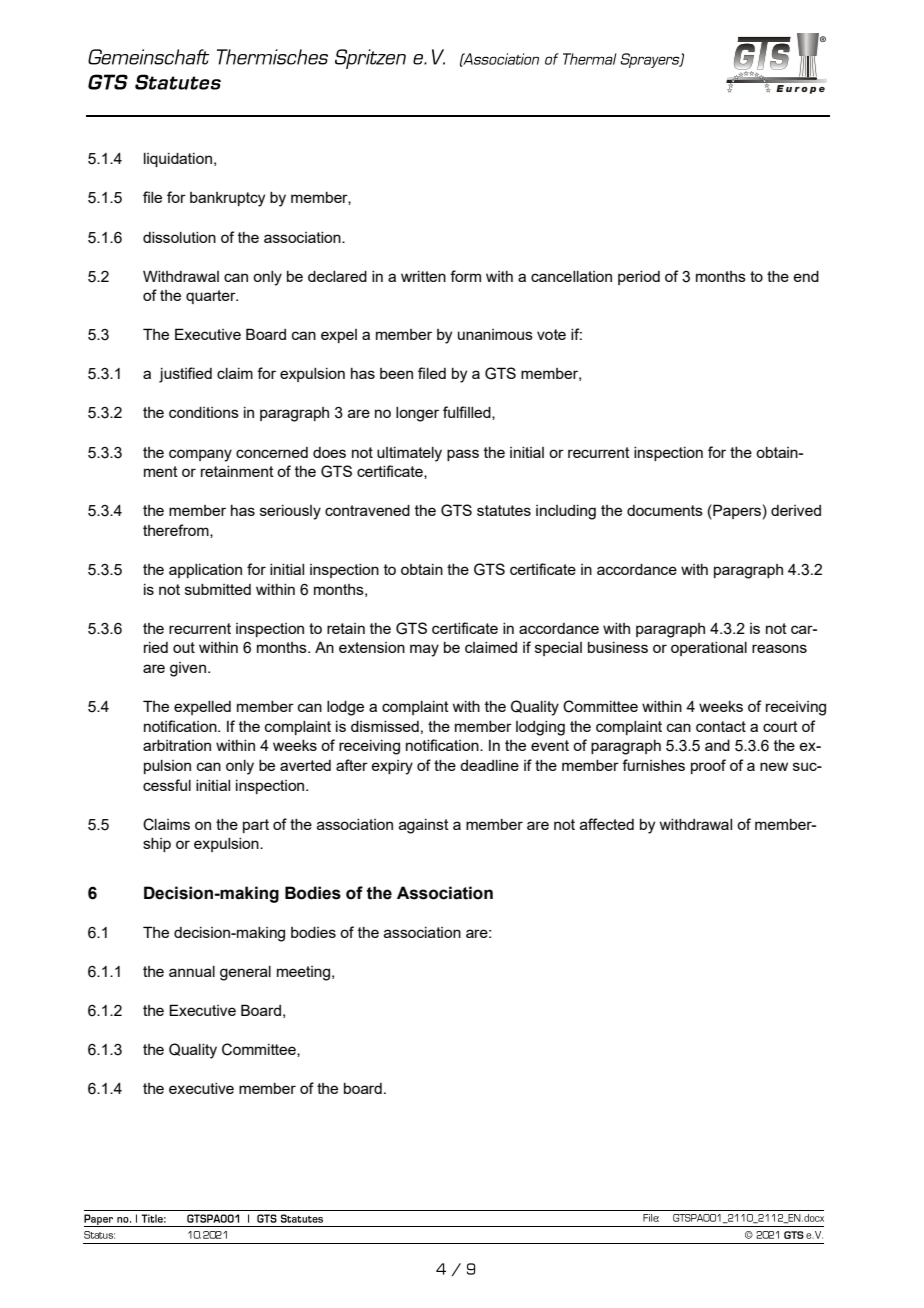  Describe the element at coordinates (465, 276) in the page. I see `form` at that location.
